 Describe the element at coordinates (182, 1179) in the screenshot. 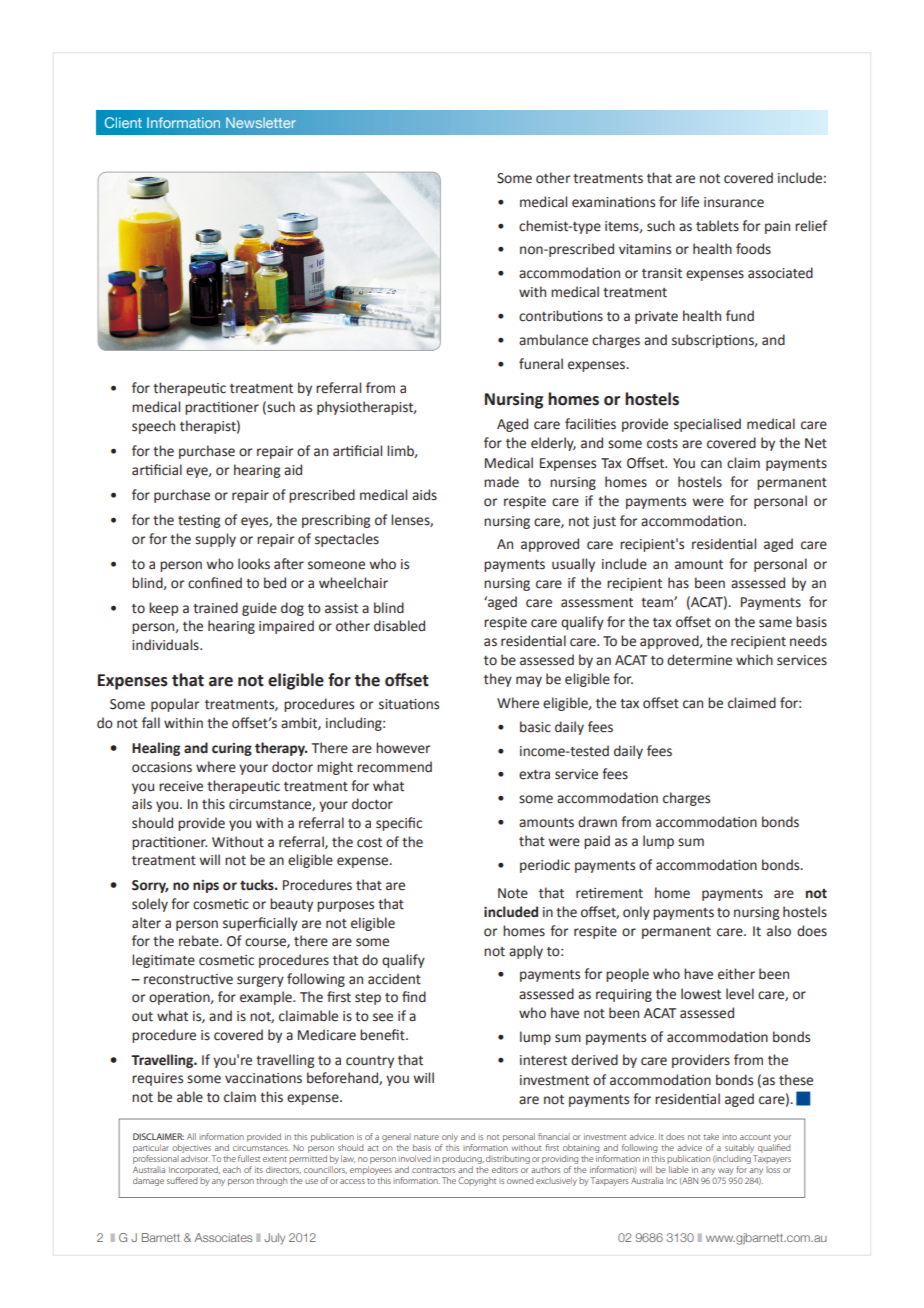

I see `suffered` at that location.
